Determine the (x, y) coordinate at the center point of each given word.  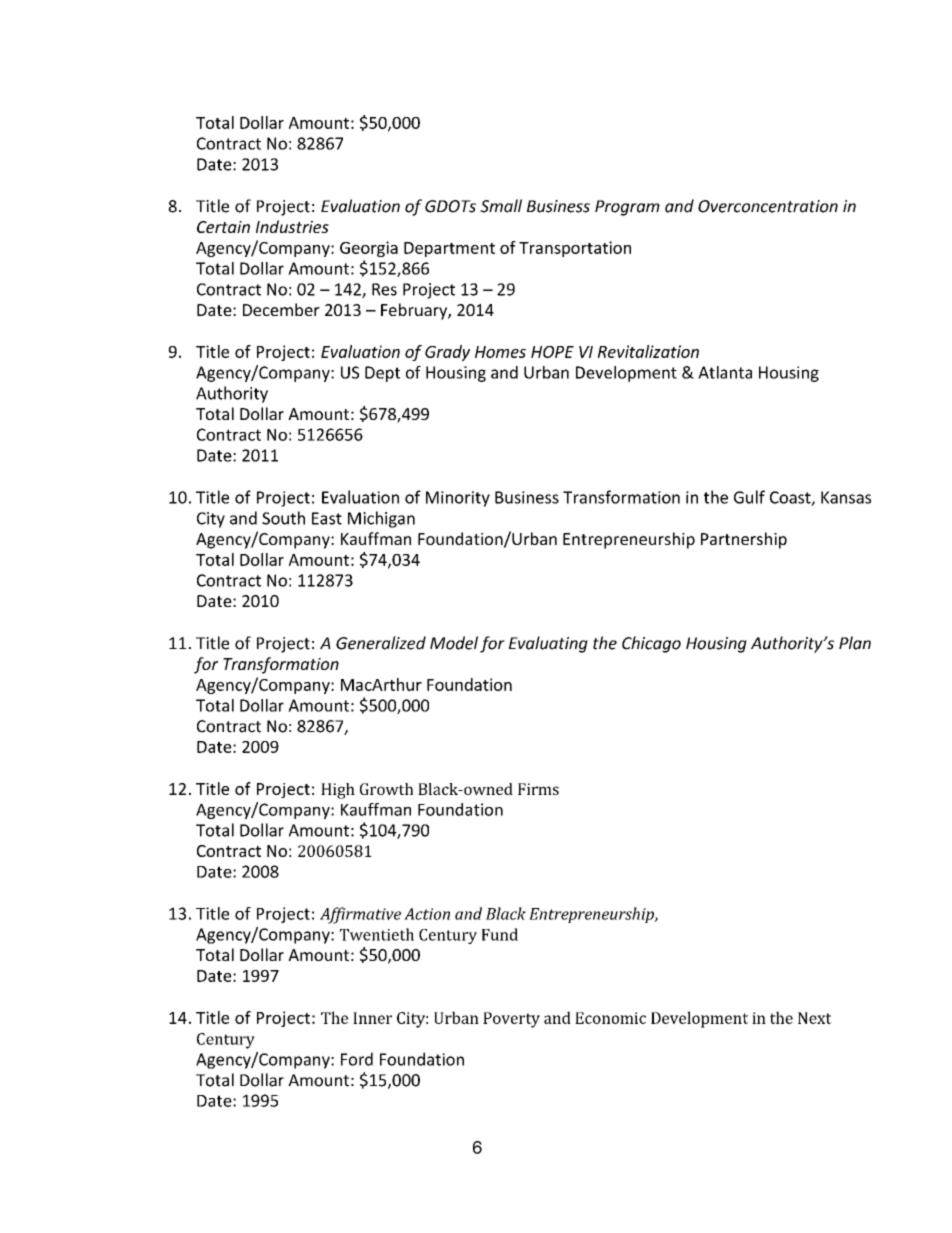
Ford (357, 1059)
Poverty (511, 1020)
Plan (855, 643)
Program (627, 208)
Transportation (575, 249)
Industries (292, 226)
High (338, 791)
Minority (458, 499)
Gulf (749, 497)
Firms (538, 789)
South (283, 518)
